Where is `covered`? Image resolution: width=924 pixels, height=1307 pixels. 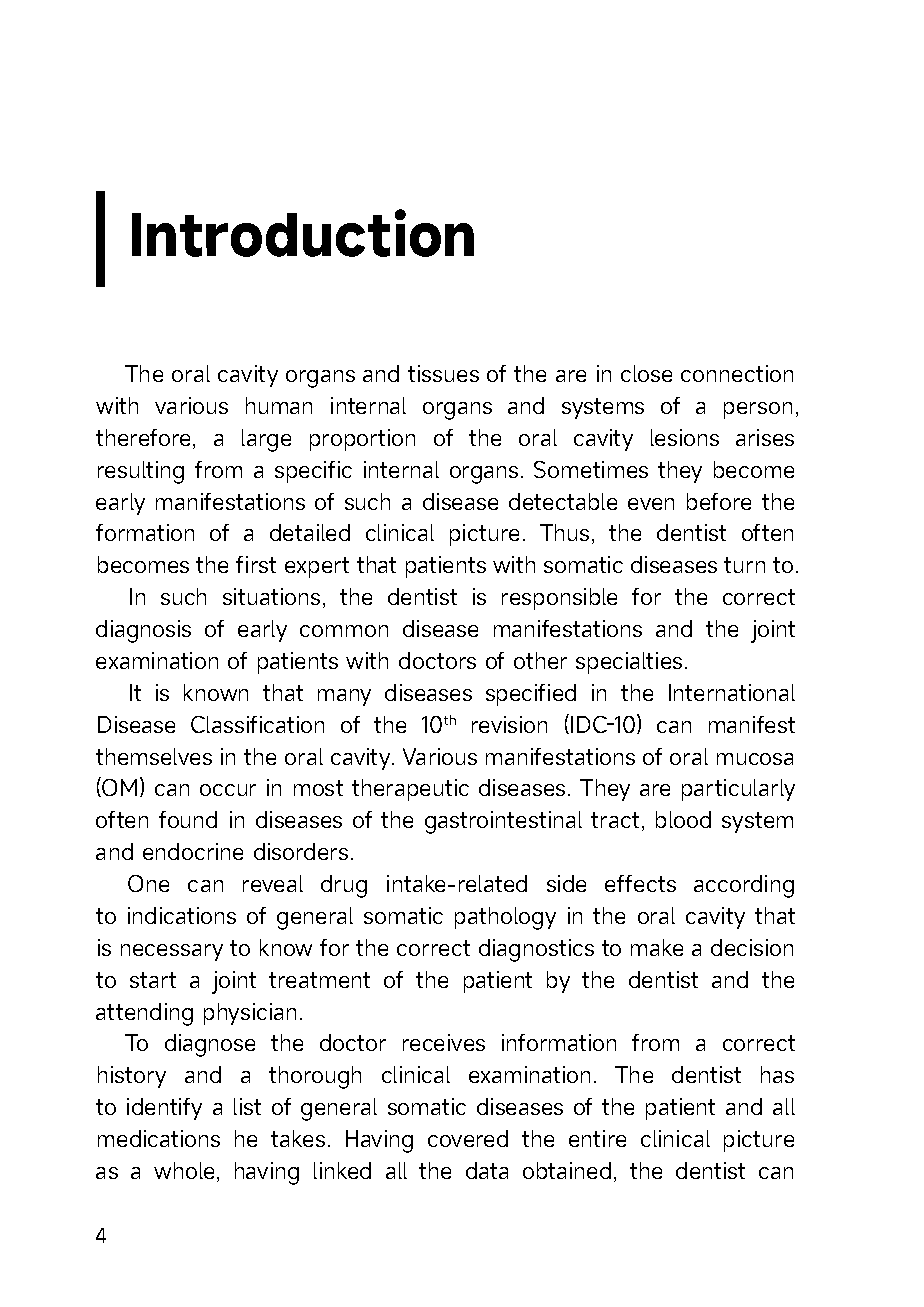 covered is located at coordinates (468, 1138).
